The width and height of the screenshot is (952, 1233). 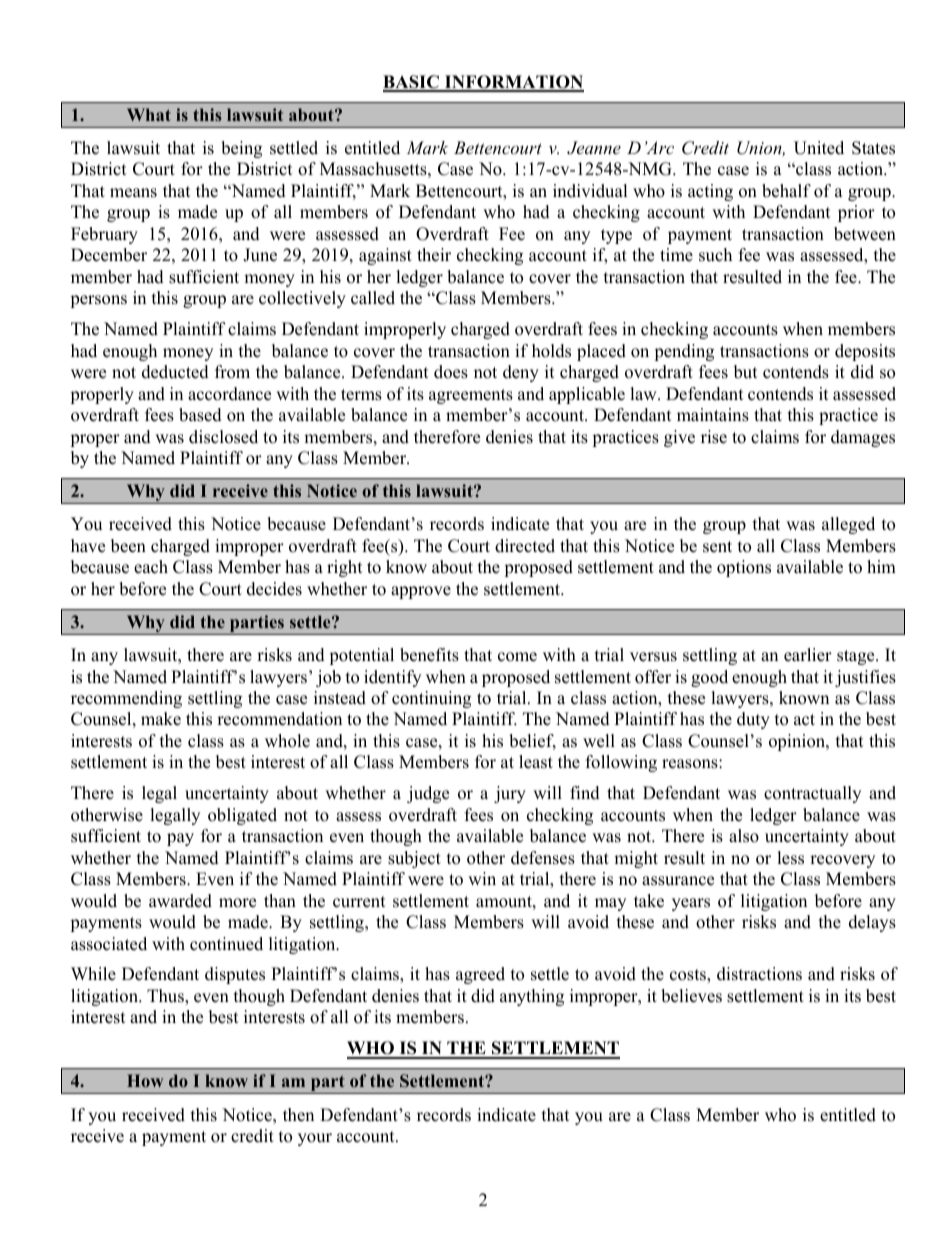 What do you see at coordinates (691, 996) in the screenshot?
I see `believes` at bounding box center [691, 996].
